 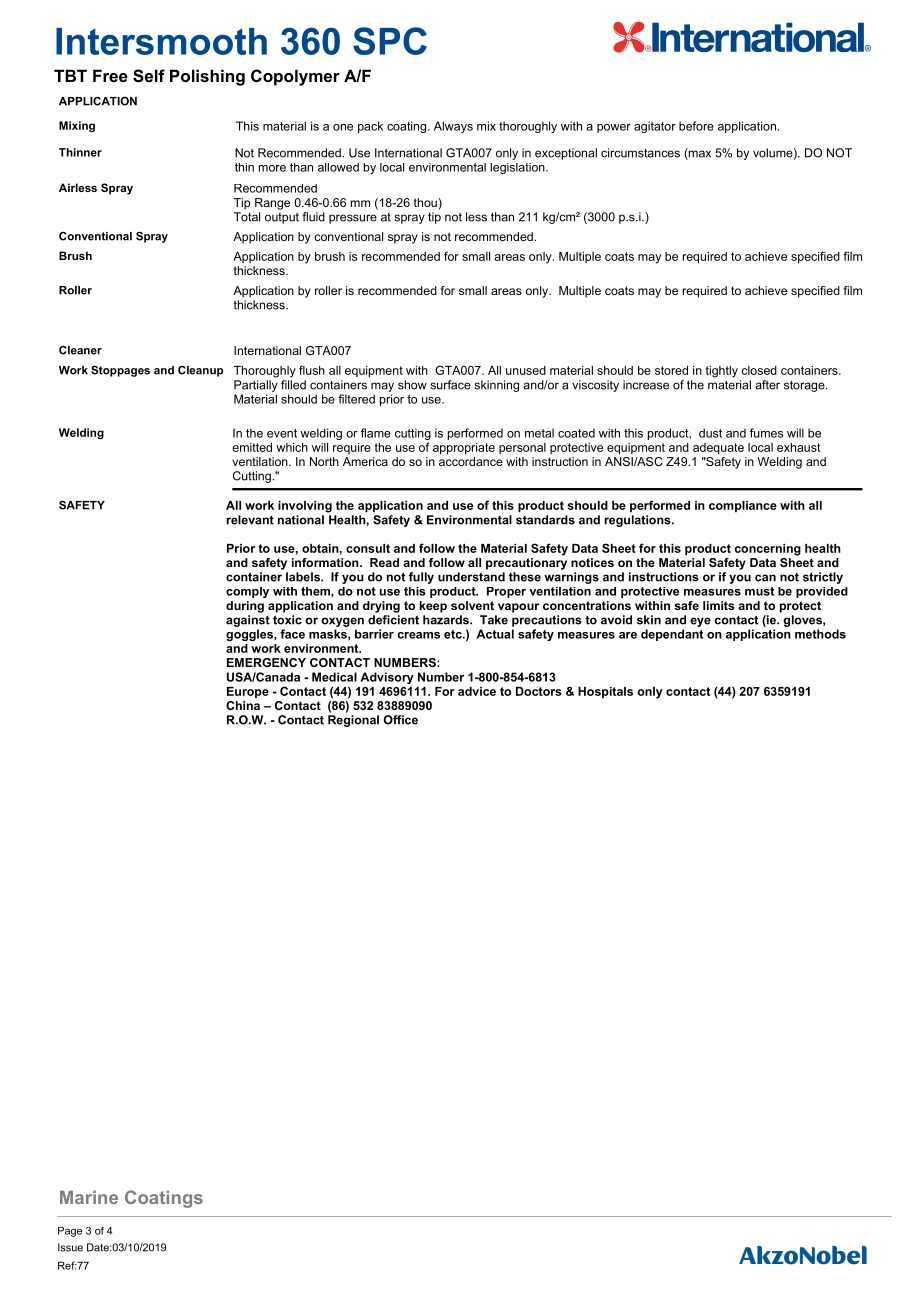 What do you see at coordinates (89, 1197) in the image?
I see `Marine` at bounding box center [89, 1197].
